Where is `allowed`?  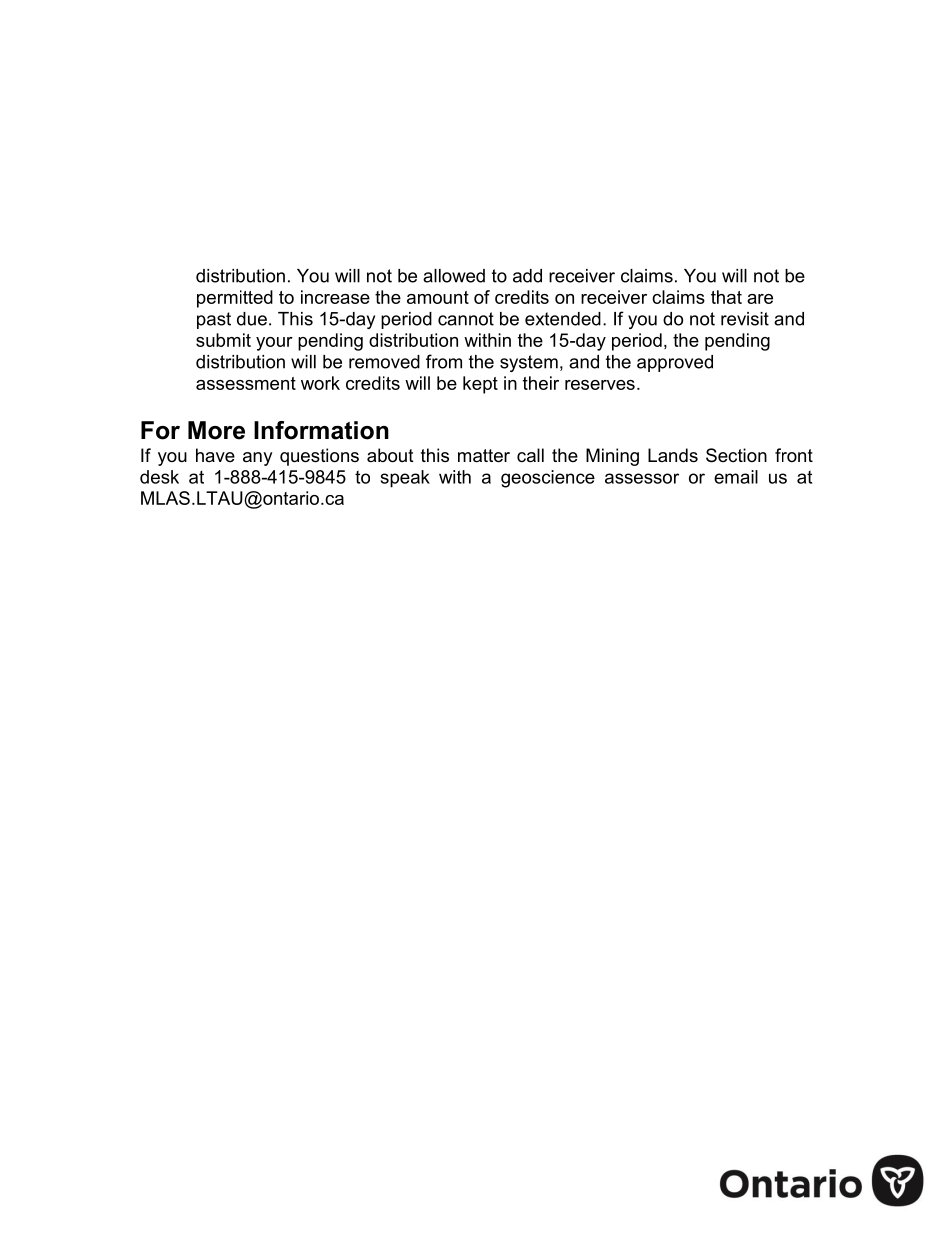
allowed is located at coordinates (454, 276).
